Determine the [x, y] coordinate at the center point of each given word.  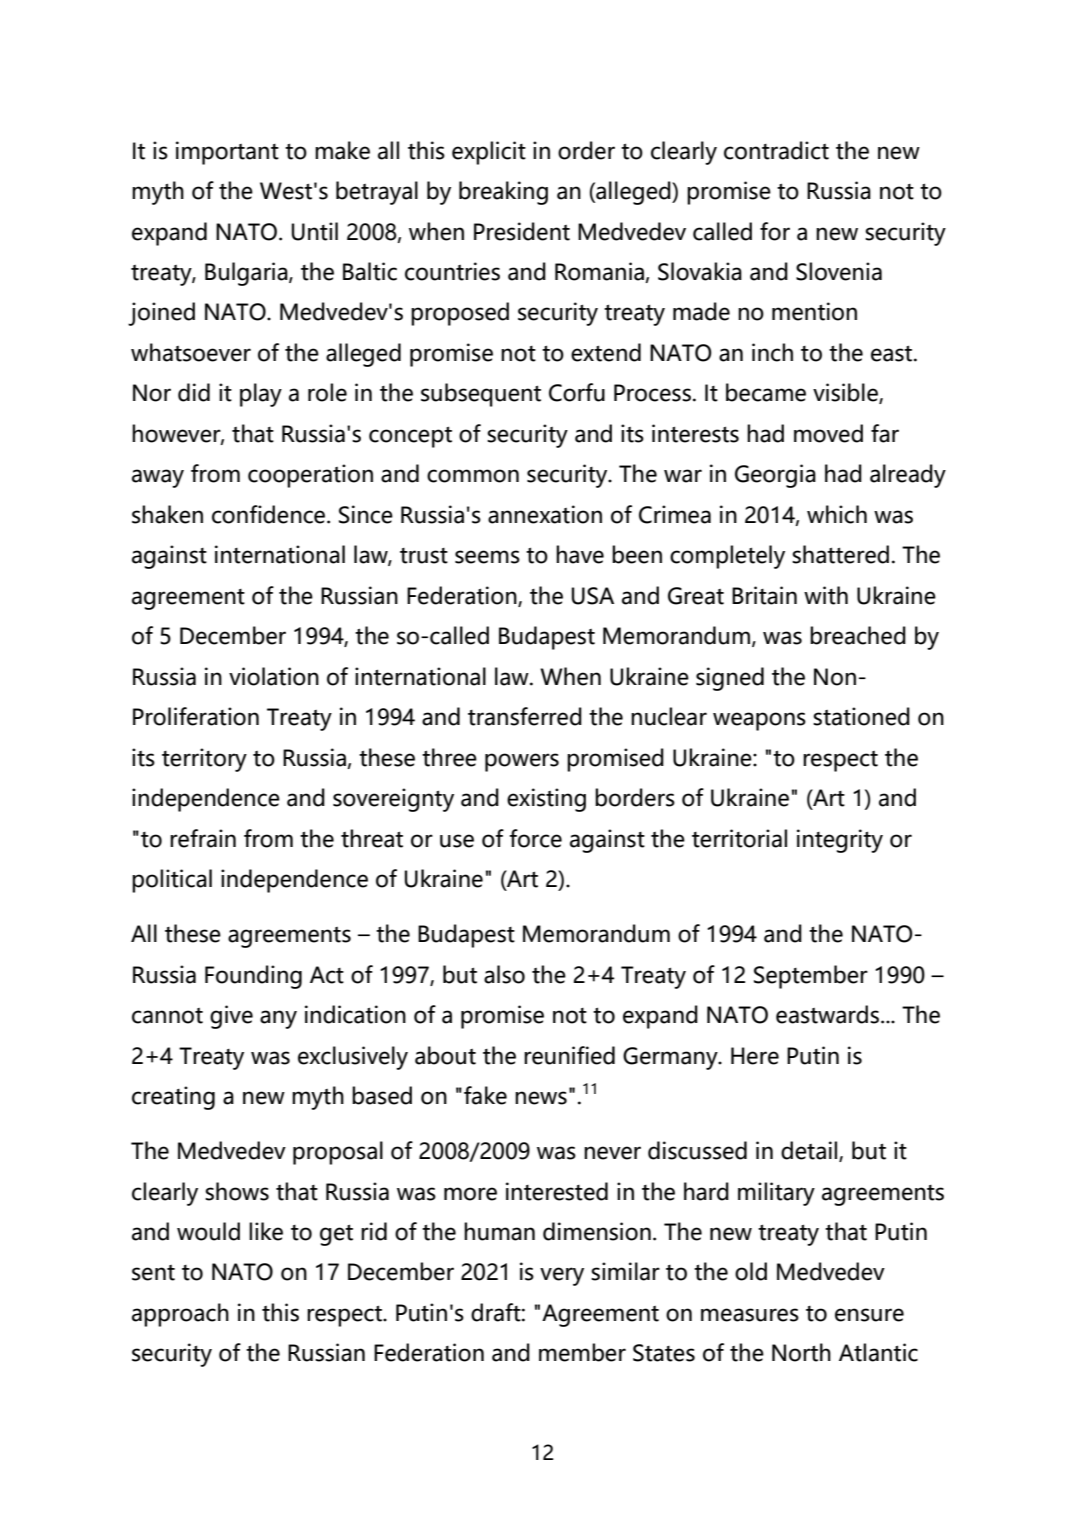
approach [180, 1315]
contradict [776, 150]
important [227, 153]
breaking [503, 193]
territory [204, 760]
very [562, 1276]
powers [522, 762]
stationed [861, 716]
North [801, 1352]
